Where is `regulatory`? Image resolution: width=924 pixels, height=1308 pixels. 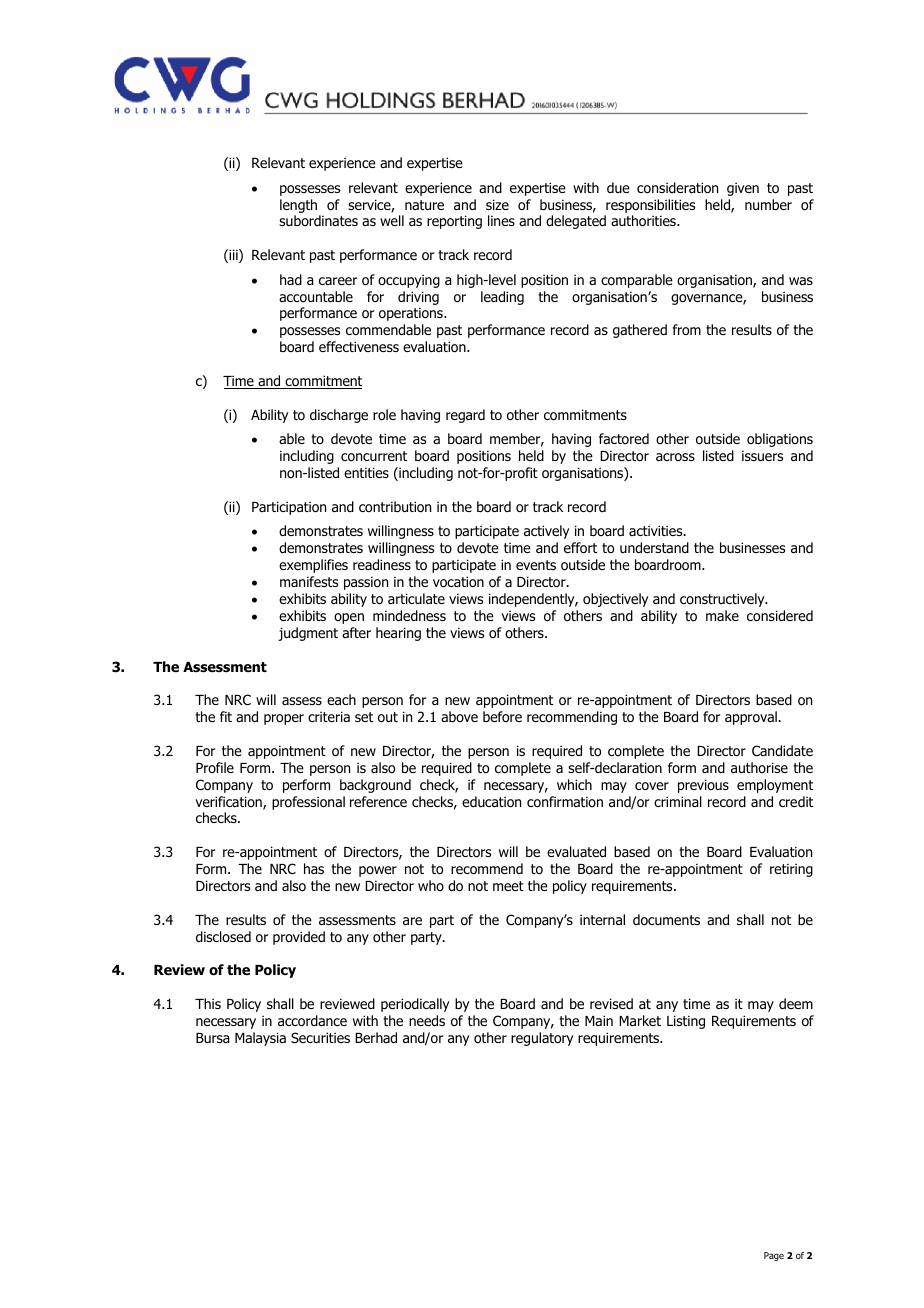
regulatory is located at coordinates (542, 1039).
